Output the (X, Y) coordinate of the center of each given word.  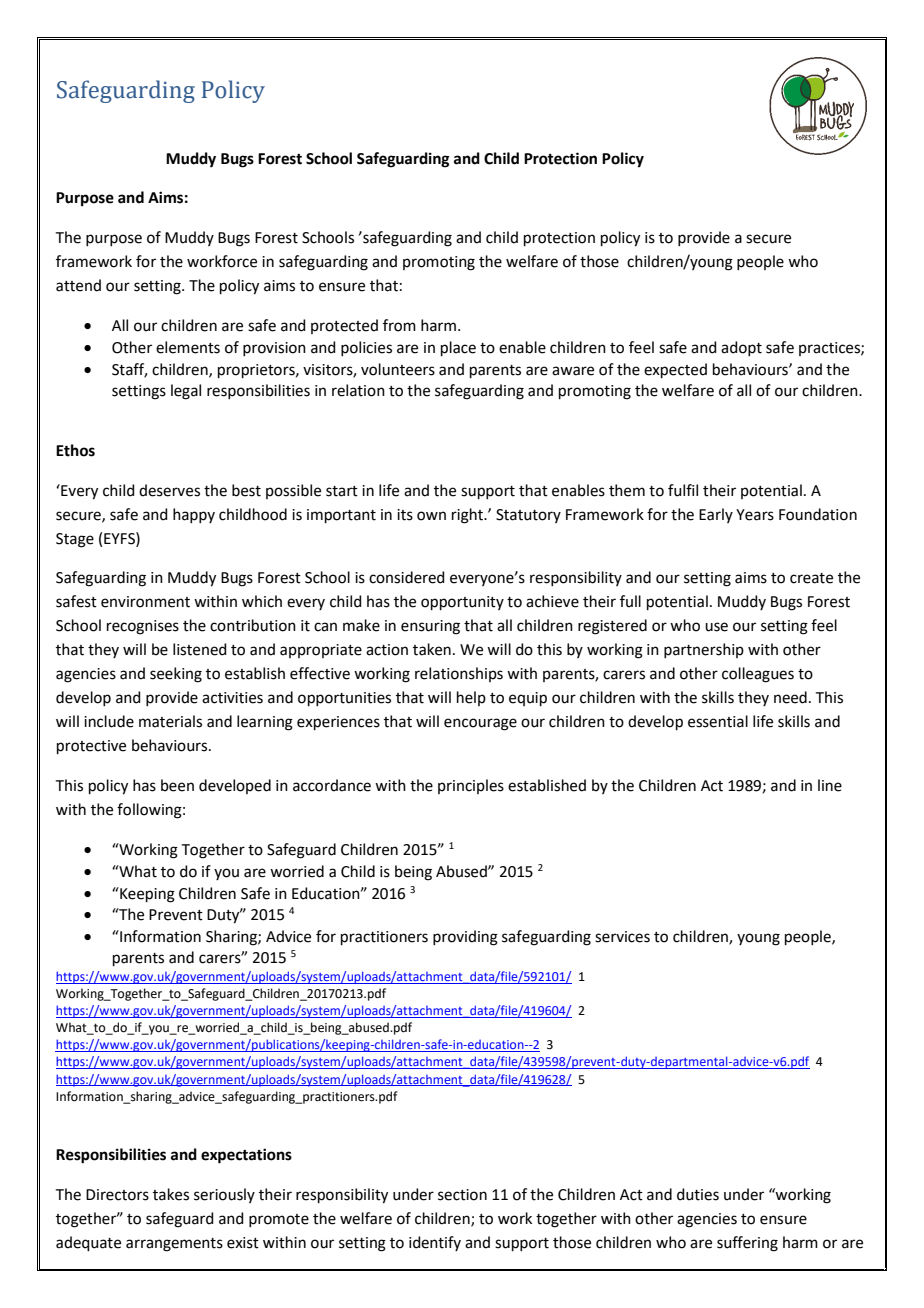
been (177, 785)
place (458, 348)
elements (188, 347)
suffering (747, 1244)
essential (718, 721)
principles (471, 786)
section (462, 1195)
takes (171, 1194)
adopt (741, 348)
